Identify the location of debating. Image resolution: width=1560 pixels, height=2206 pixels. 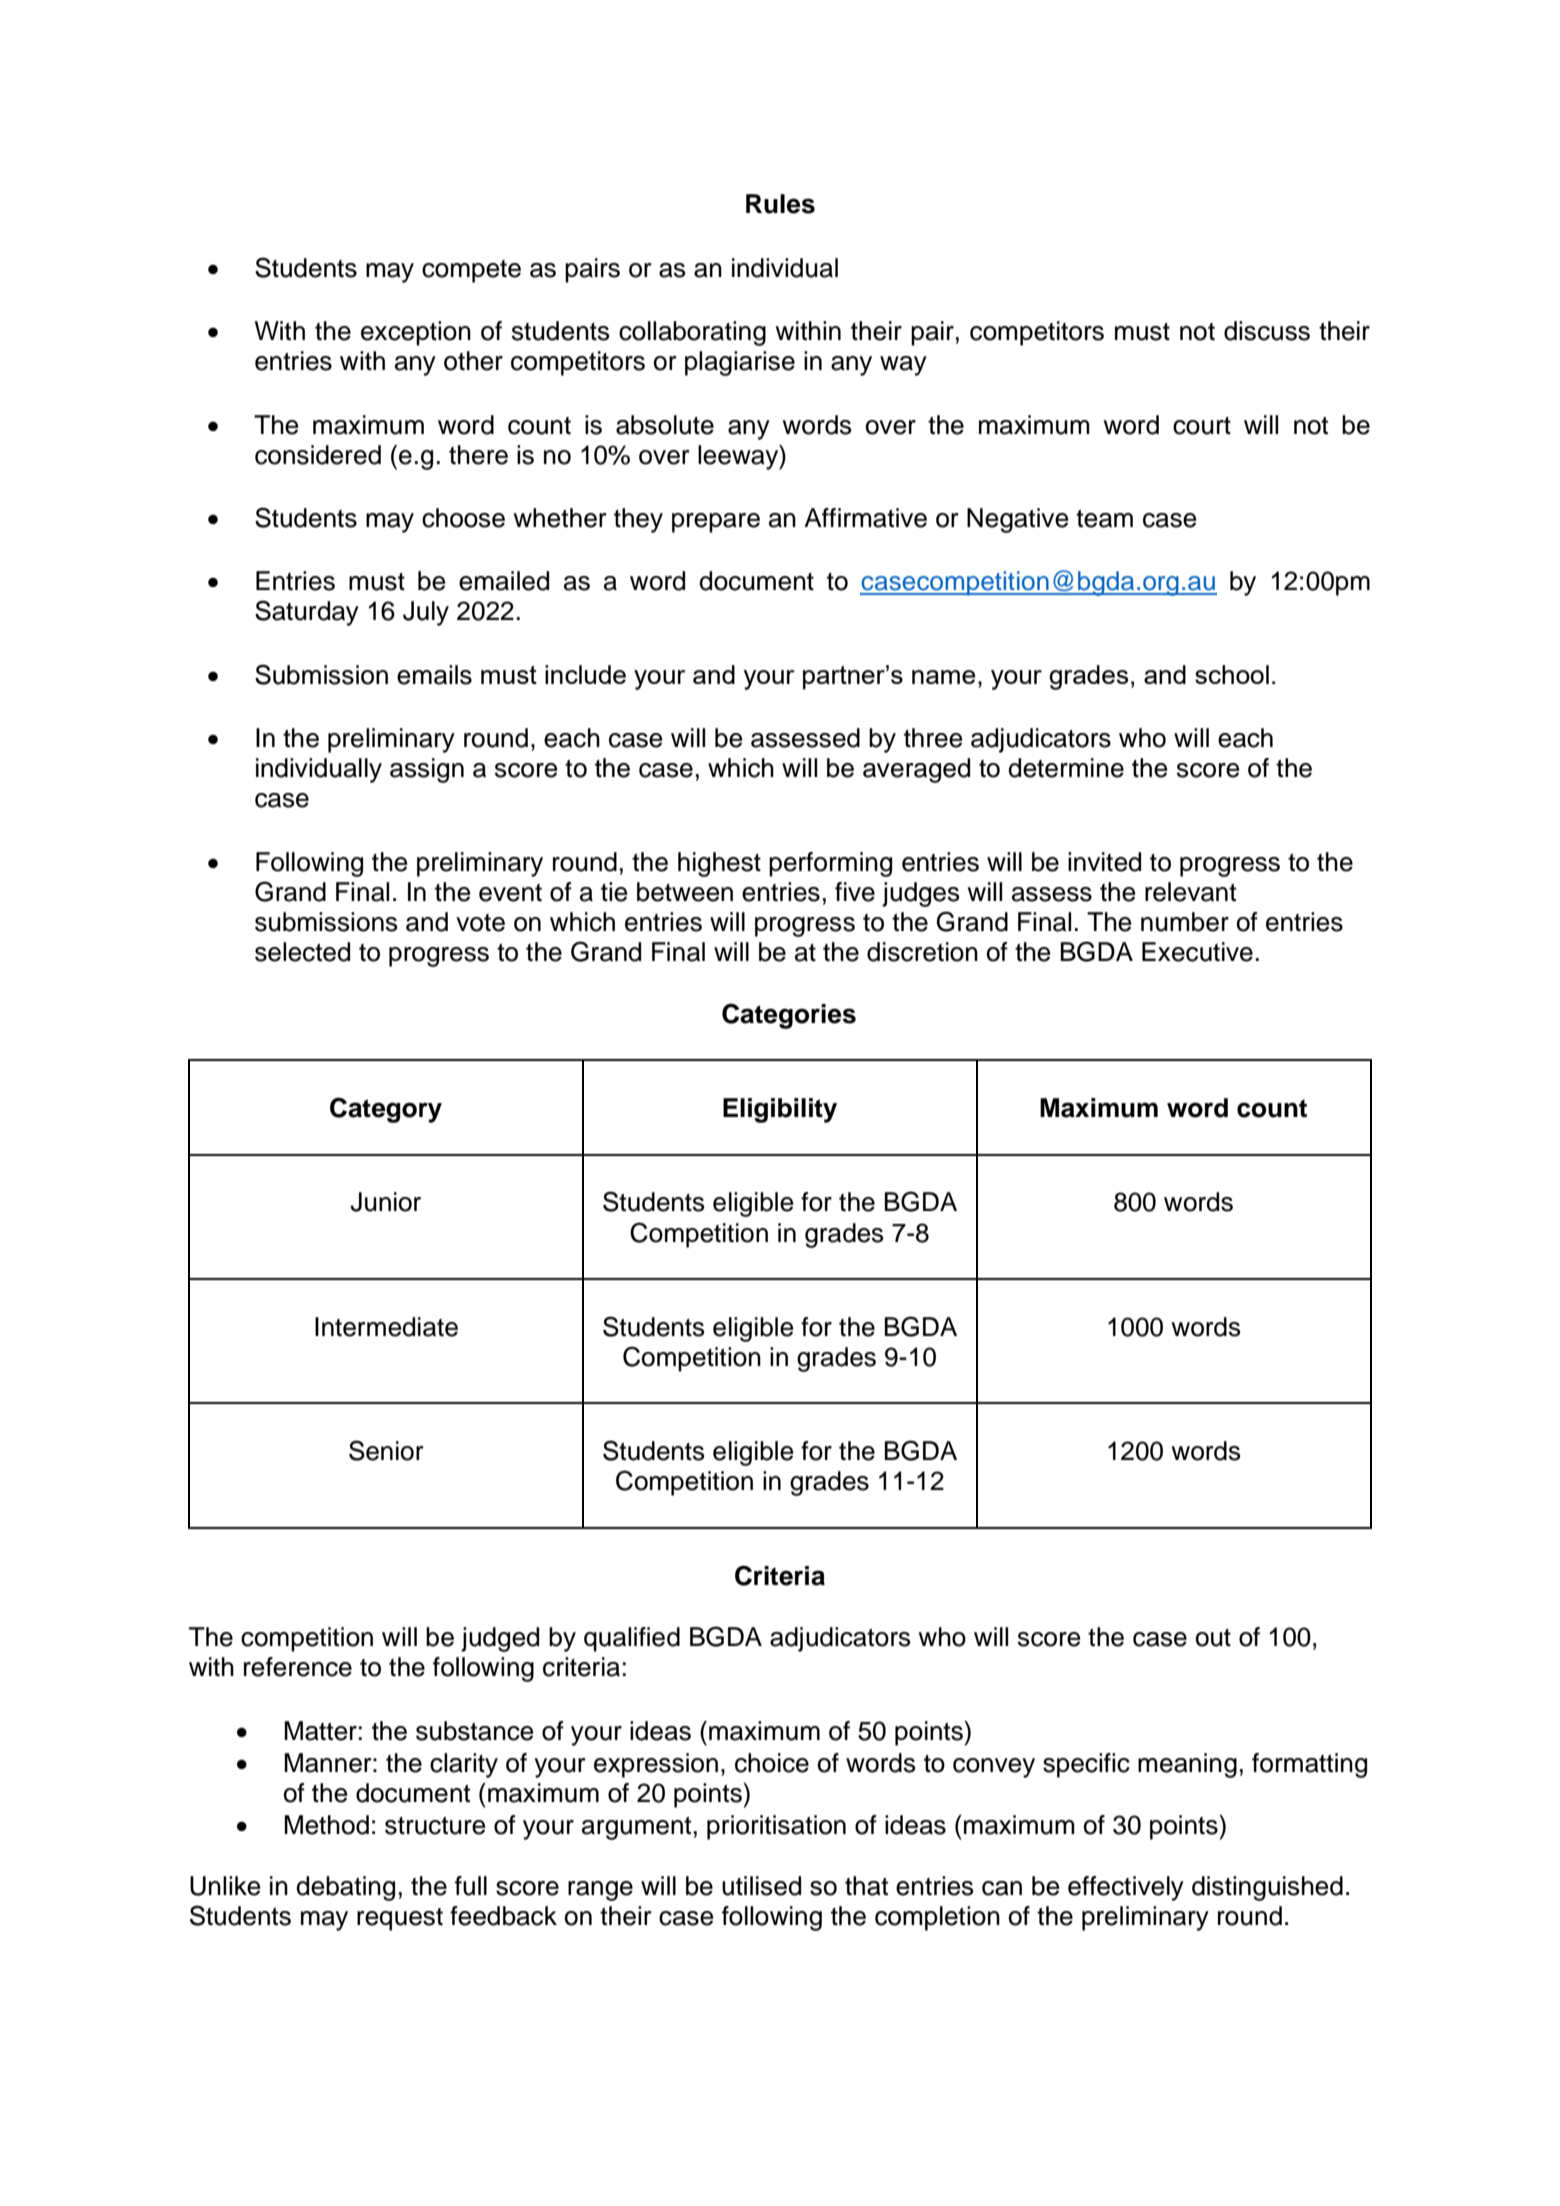
(345, 1888).
